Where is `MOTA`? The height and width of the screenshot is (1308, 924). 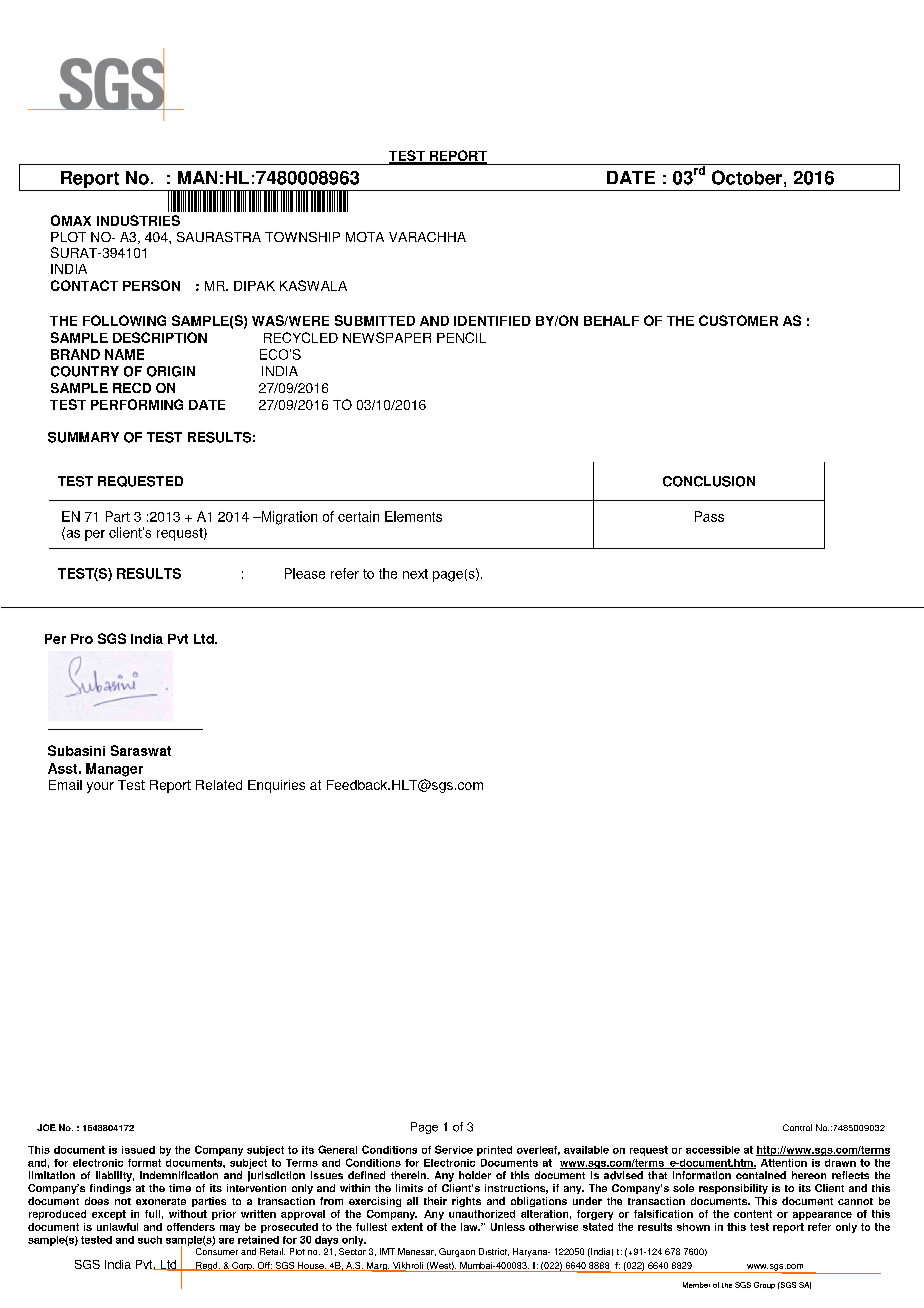 MOTA is located at coordinates (365, 237).
